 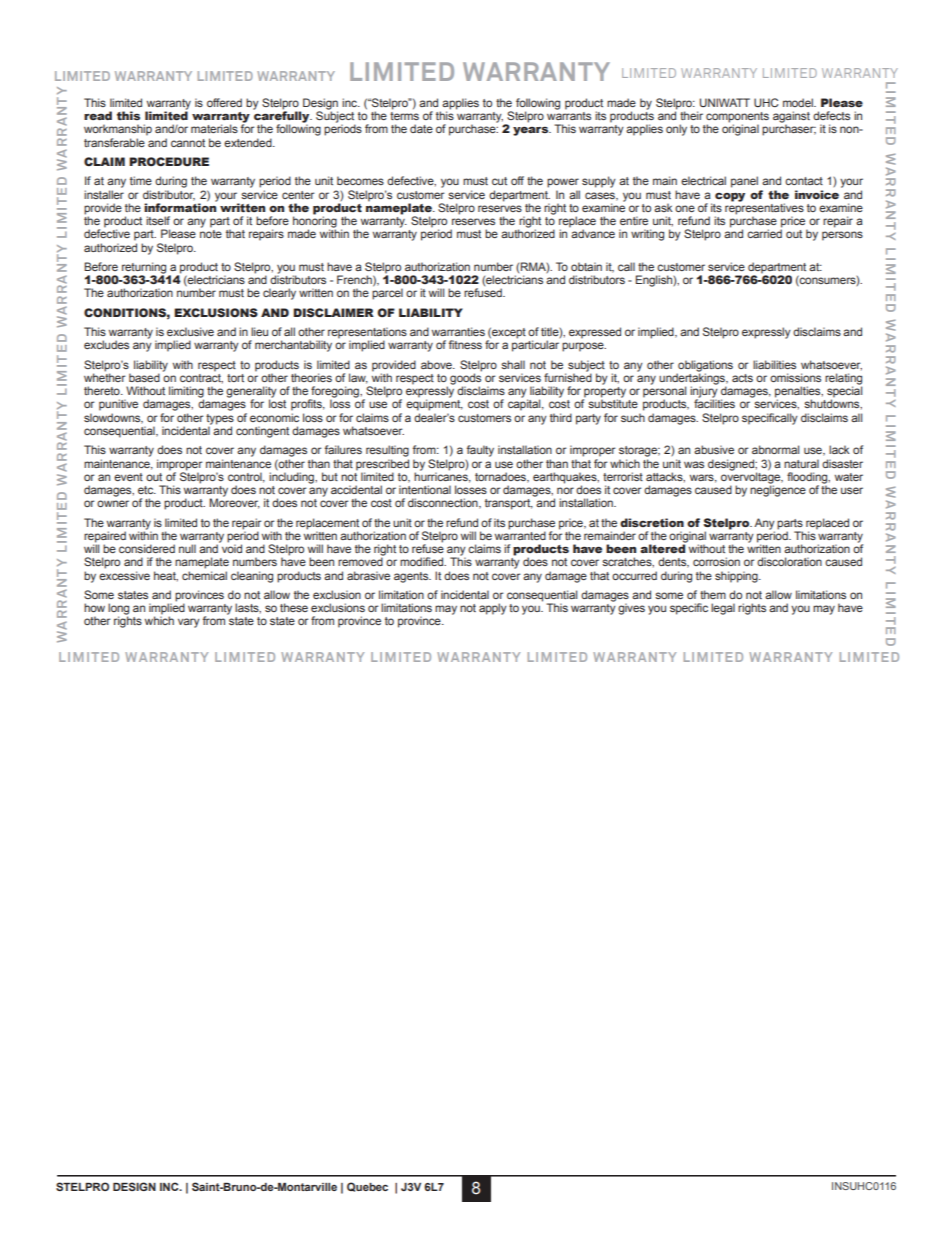 What do you see at coordinates (421, 128) in the image?
I see `date` at bounding box center [421, 128].
